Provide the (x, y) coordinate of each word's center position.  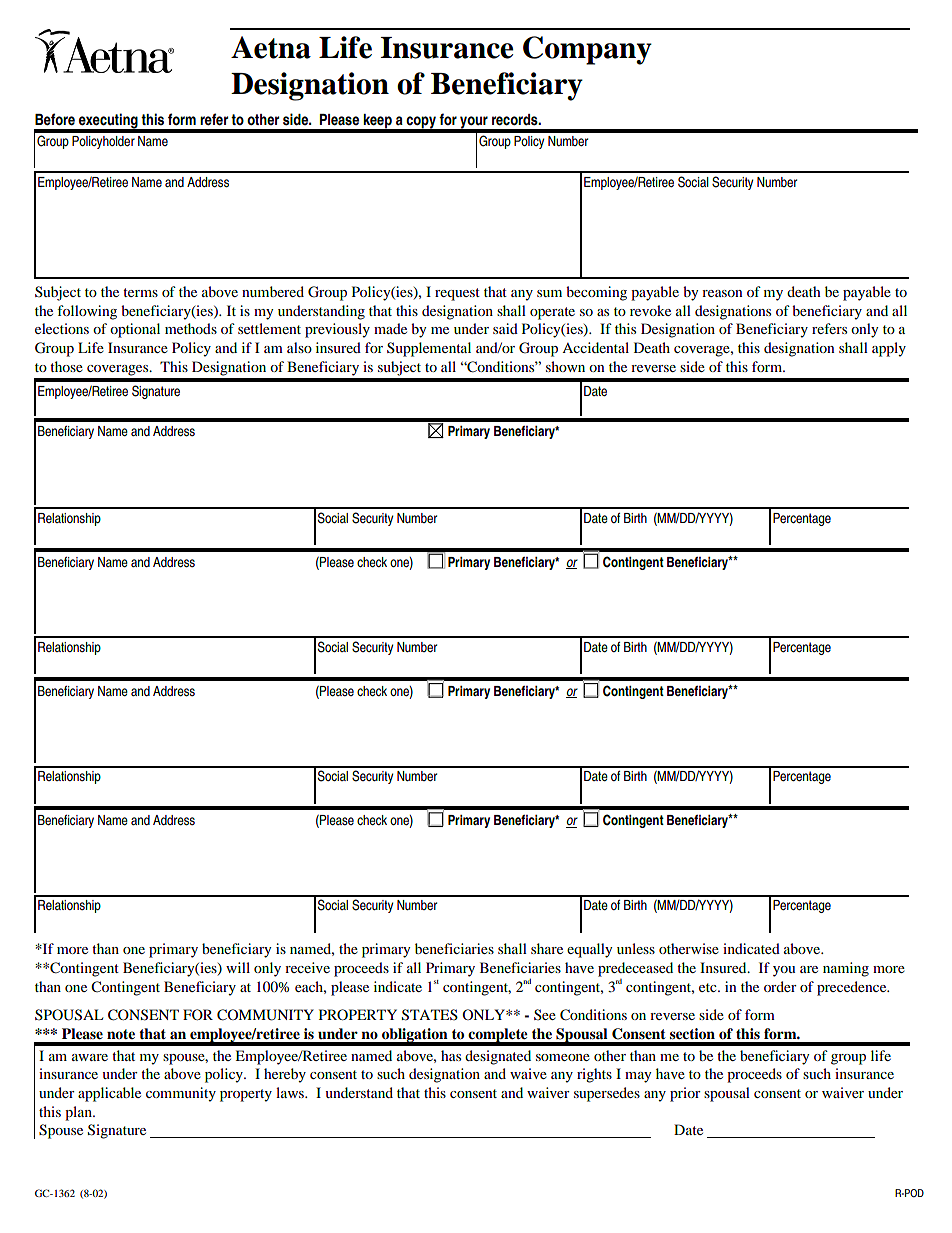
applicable (109, 1094)
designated (498, 1057)
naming (846, 969)
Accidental (595, 347)
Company (587, 50)
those (66, 366)
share (547, 948)
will (238, 967)
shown (565, 366)
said (505, 328)
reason (722, 293)
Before (55, 119)
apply (889, 349)
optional (135, 330)
